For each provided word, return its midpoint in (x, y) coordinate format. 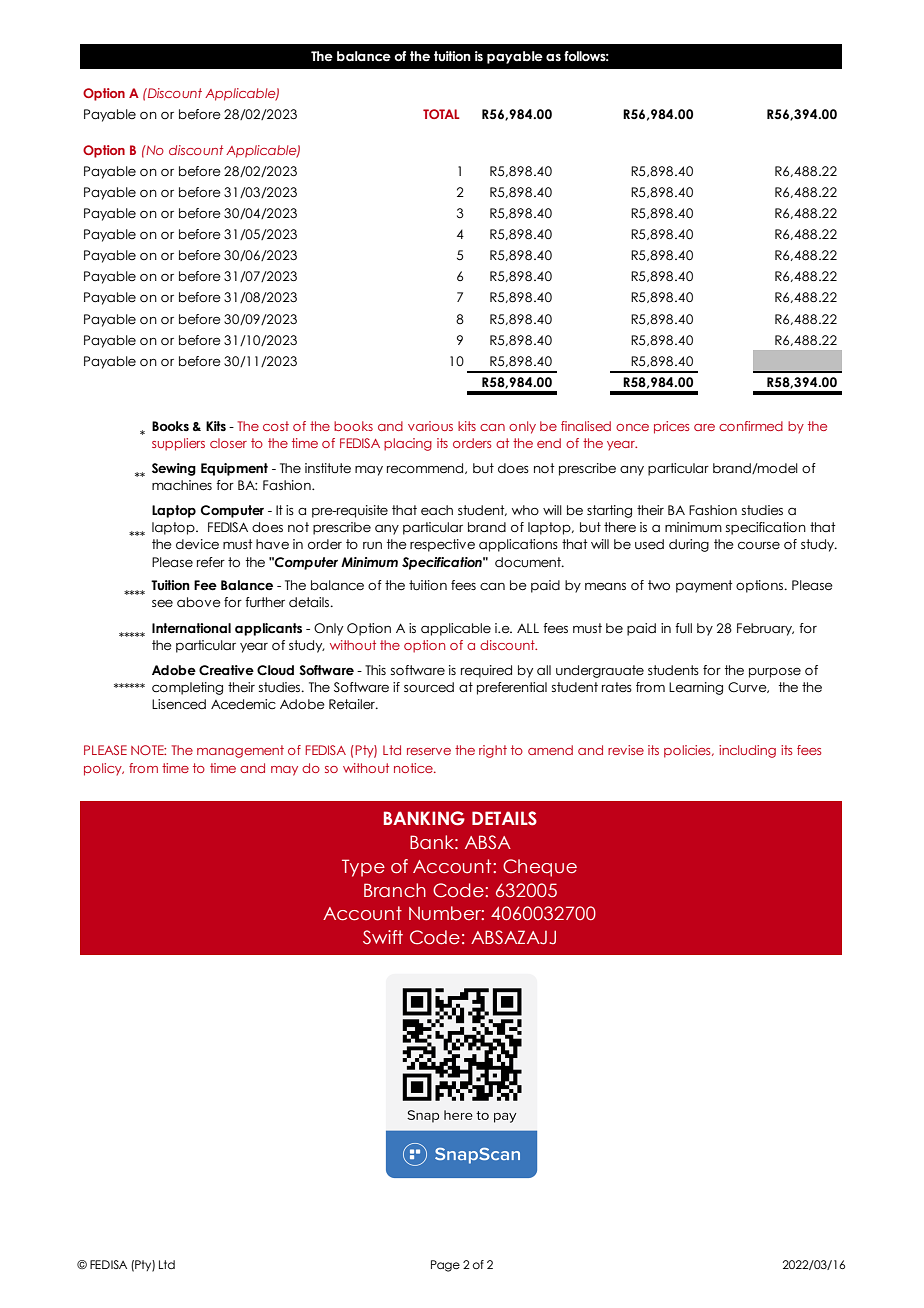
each (437, 510)
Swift (383, 937)
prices (671, 427)
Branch (395, 890)
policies (688, 751)
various (430, 426)
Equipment (234, 469)
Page (445, 1266)
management (240, 751)
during (689, 545)
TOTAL (441, 114)
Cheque (540, 868)
